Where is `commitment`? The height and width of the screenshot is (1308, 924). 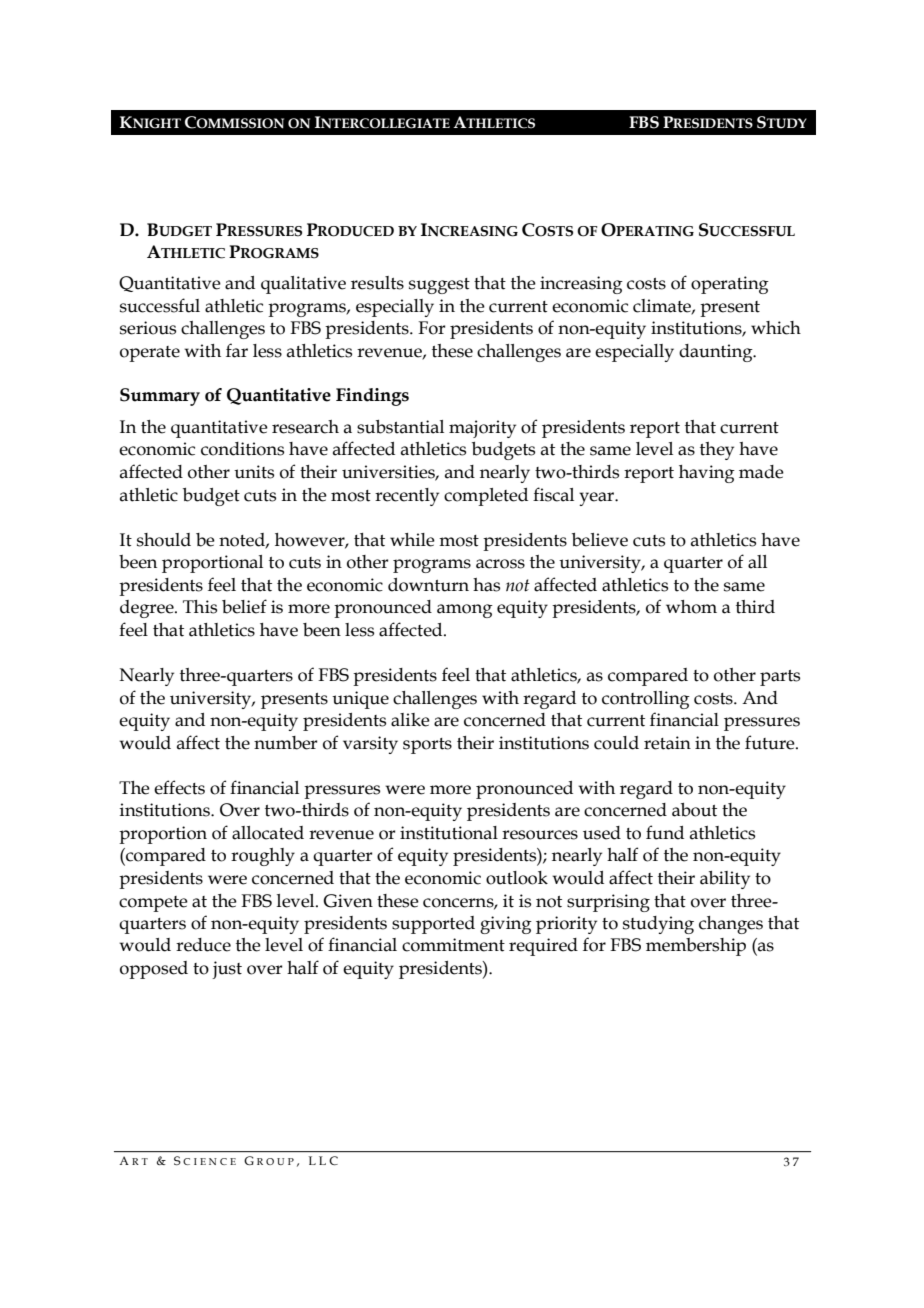
commitment is located at coordinates (453, 945).
